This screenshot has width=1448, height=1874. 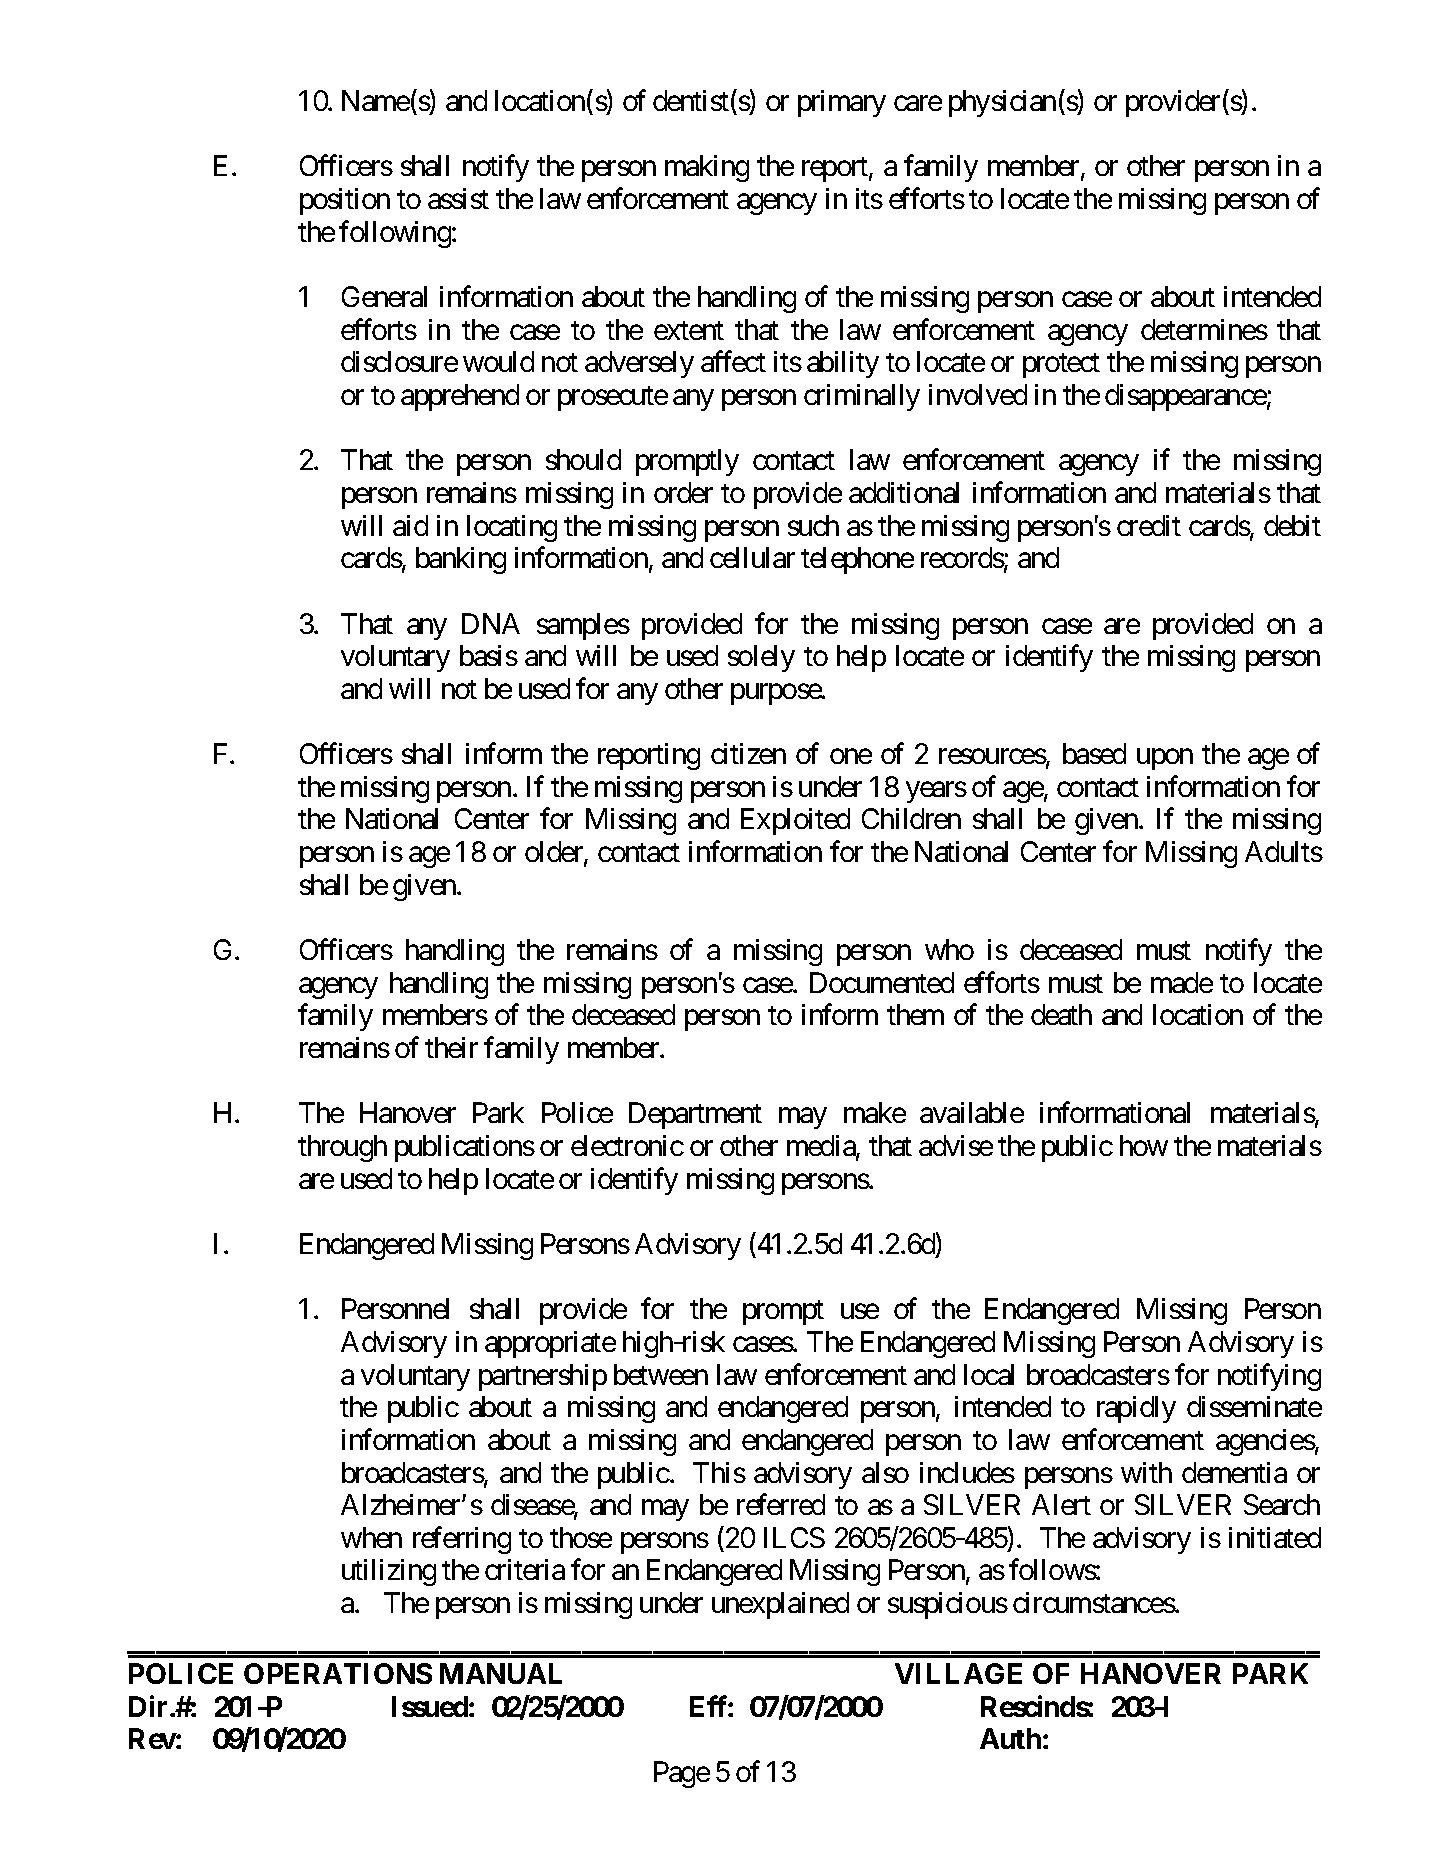 What do you see at coordinates (795, 821) in the screenshot?
I see `Exploited` at bounding box center [795, 821].
